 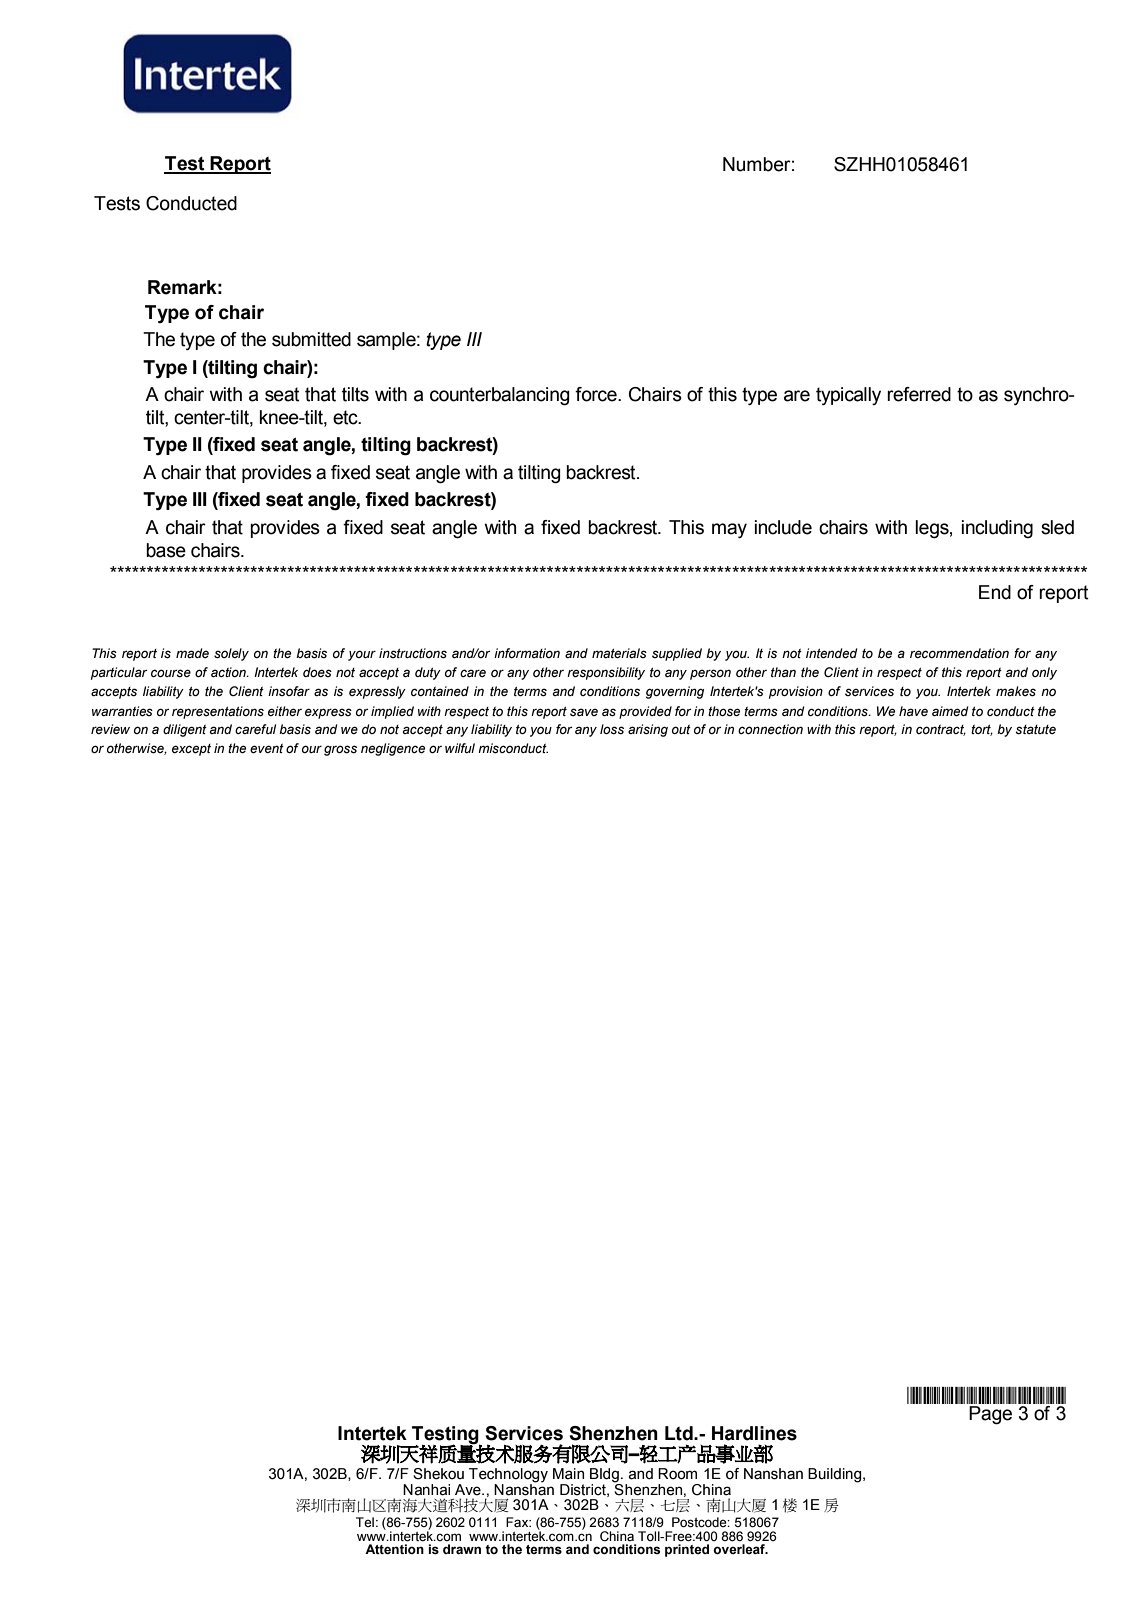 I want to click on Main, so click(x=568, y=1474).
